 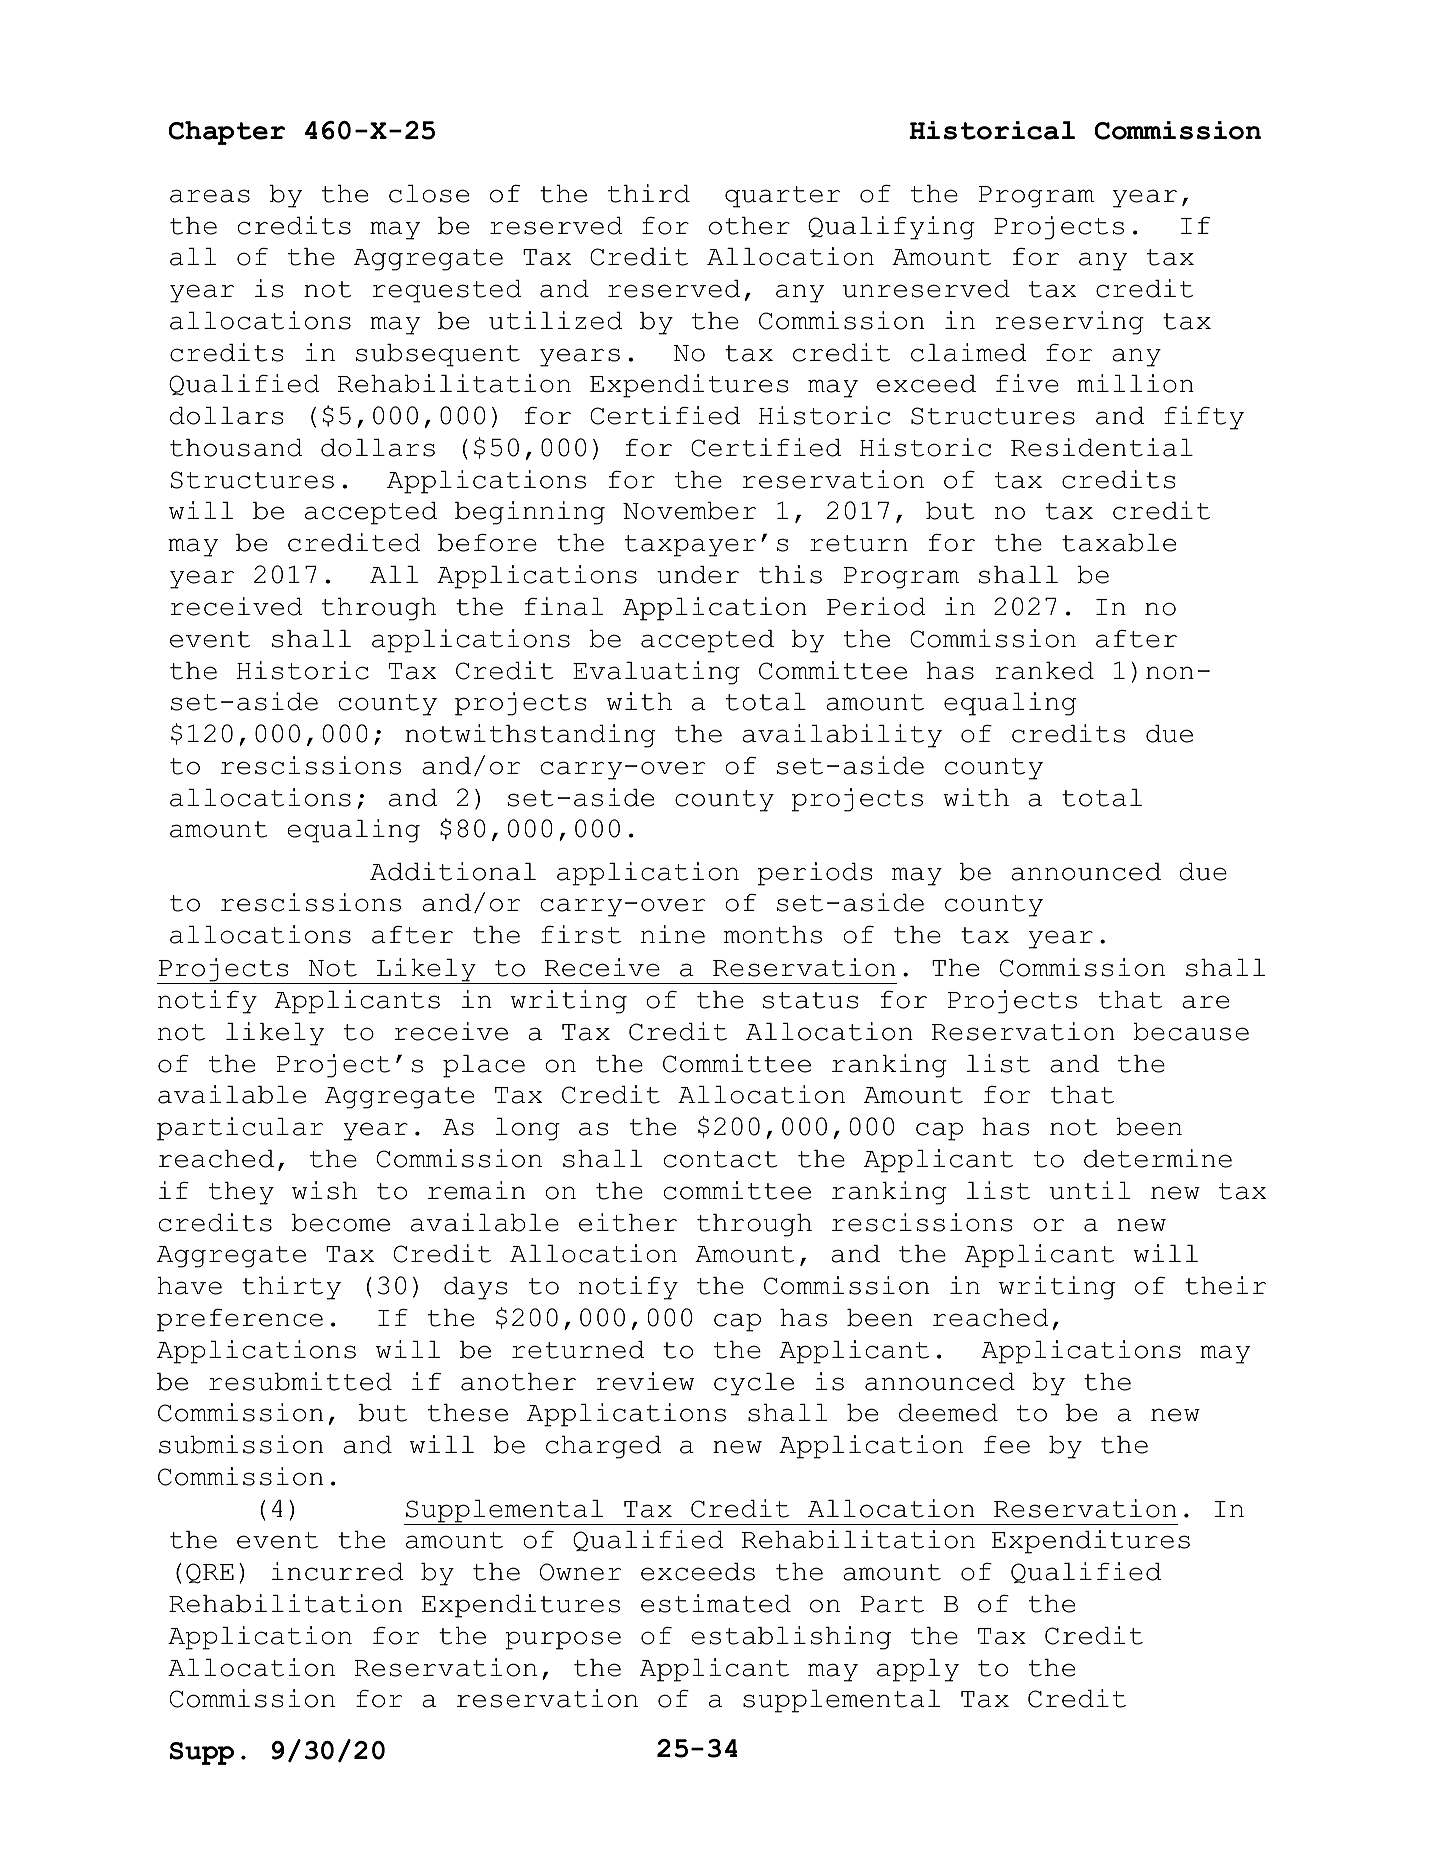 What do you see at coordinates (324, 1190) in the screenshot?
I see `wish` at bounding box center [324, 1190].
